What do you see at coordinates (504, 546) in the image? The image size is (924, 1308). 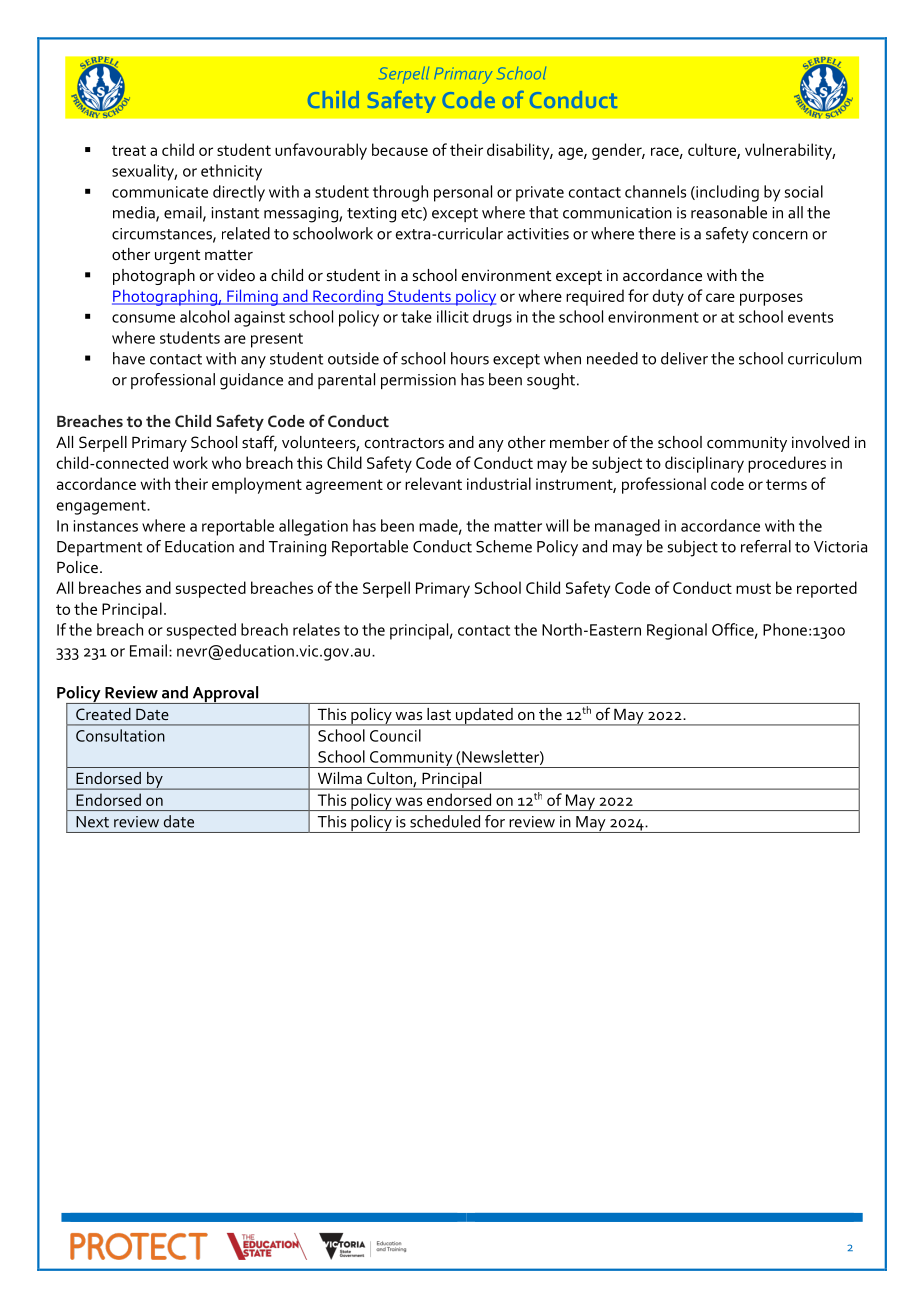 I see `Scheme` at bounding box center [504, 546].
